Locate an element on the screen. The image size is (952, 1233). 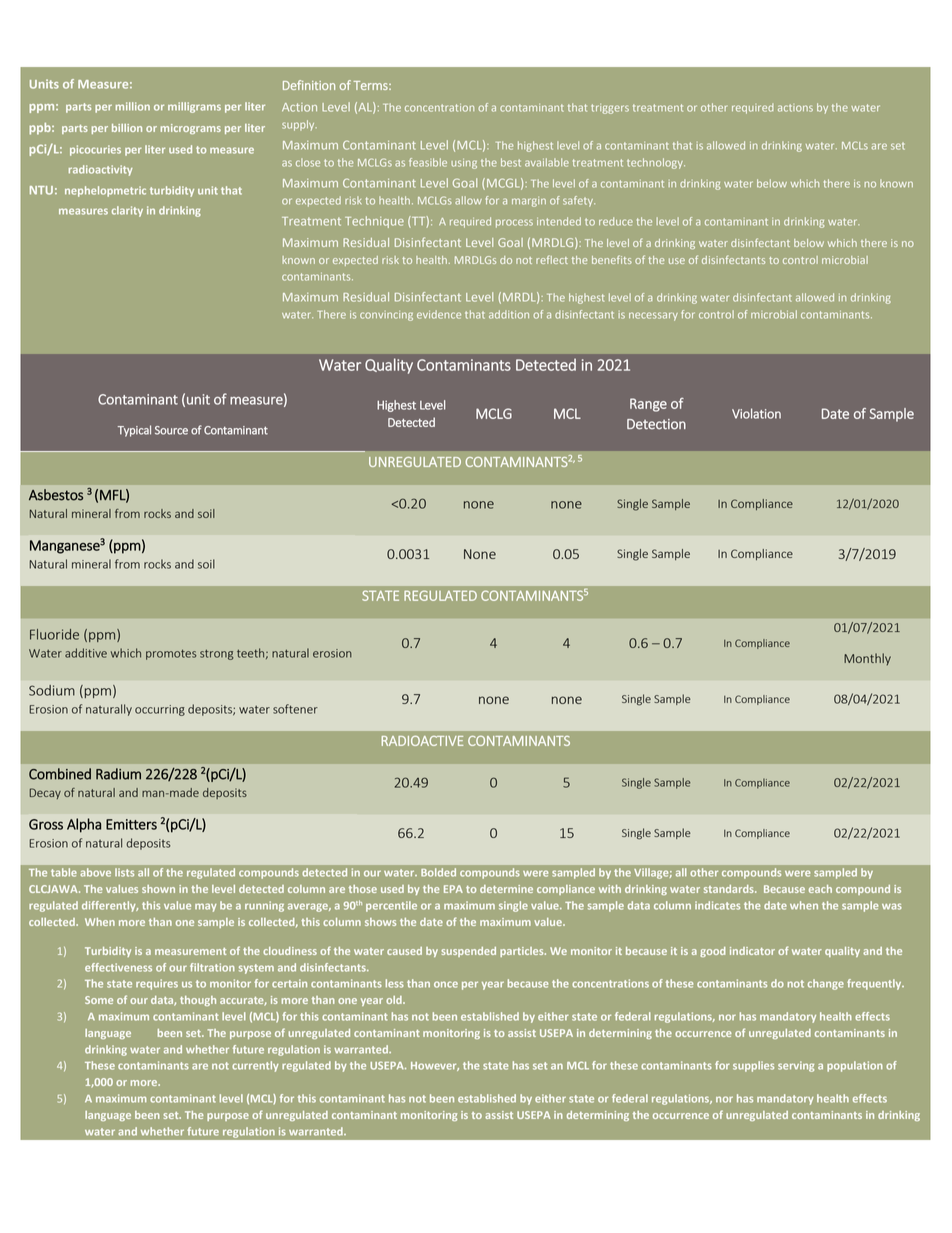
less is located at coordinates (395, 983).
